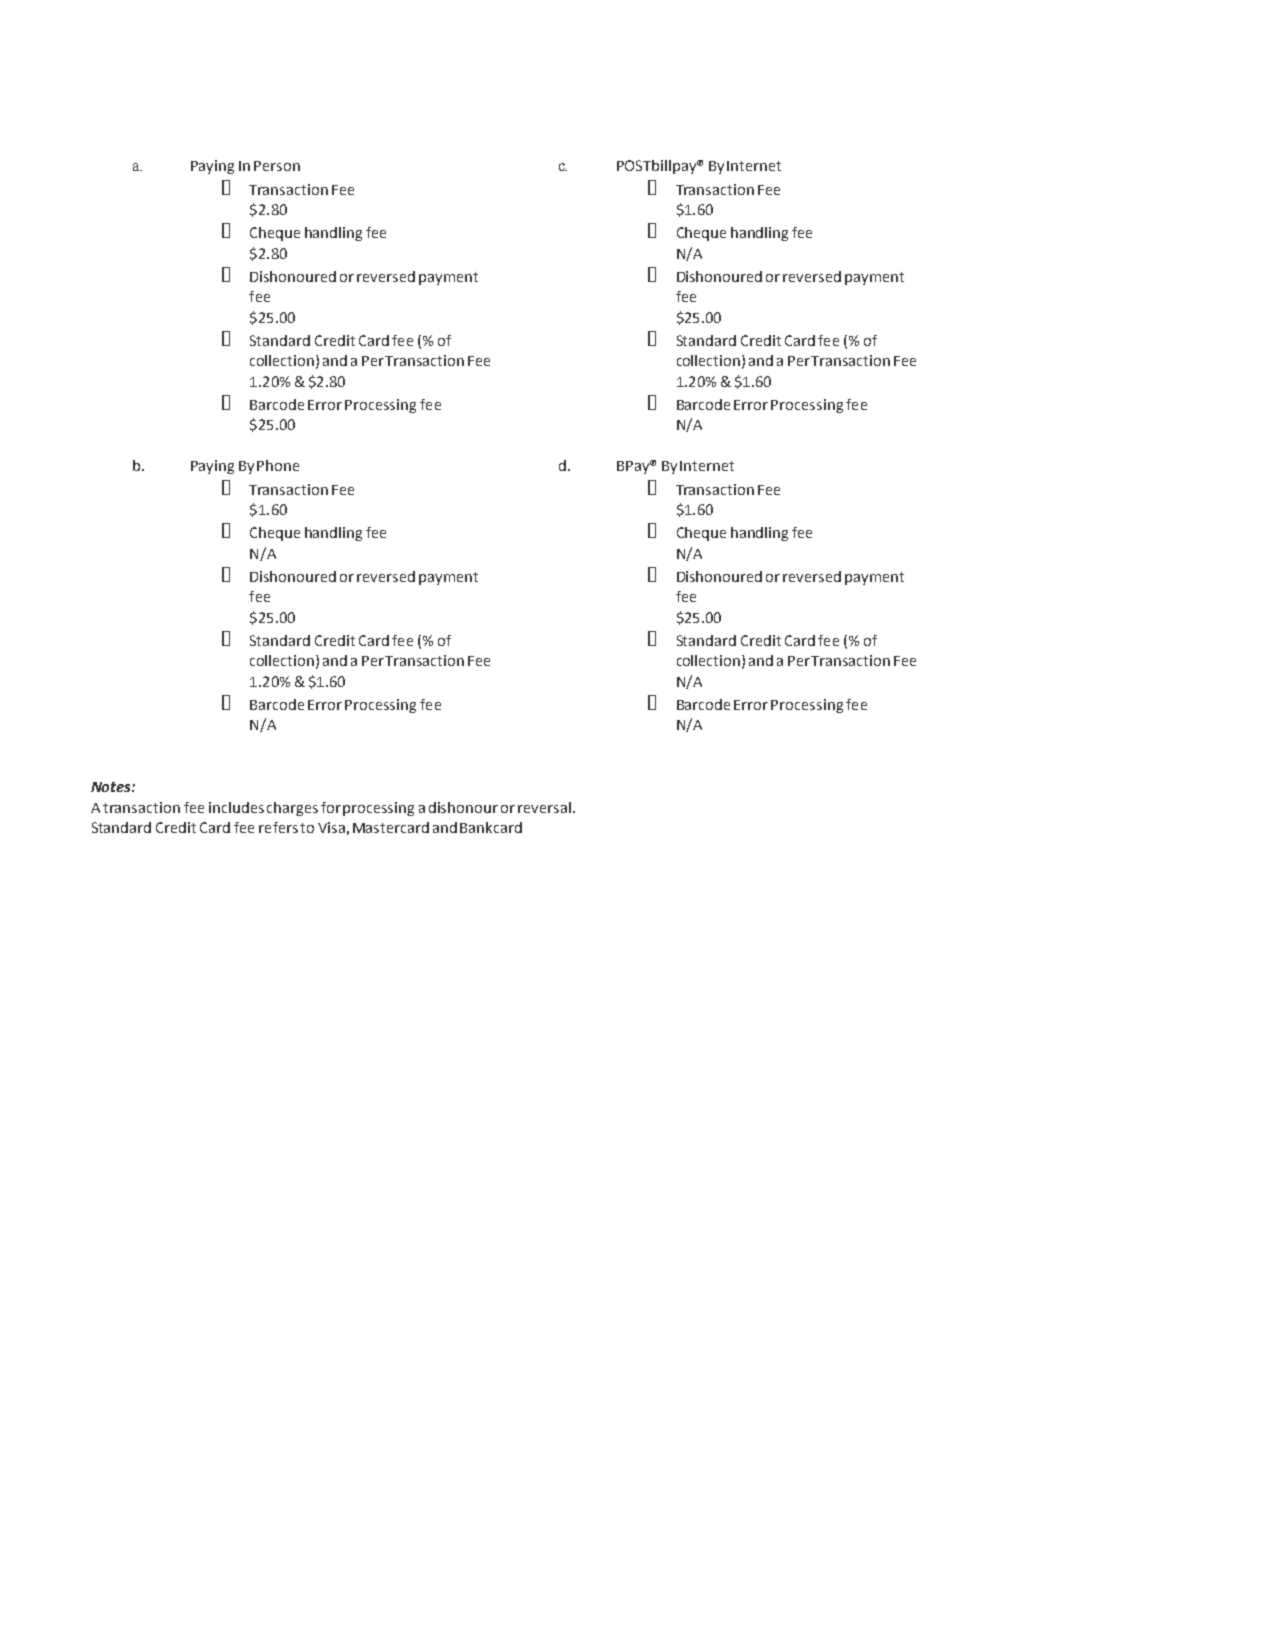 The height and width of the document is (1649, 1274). What do you see at coordinates (278, 827) in the document?
I see `refers` at bounding box center [278, 827].
